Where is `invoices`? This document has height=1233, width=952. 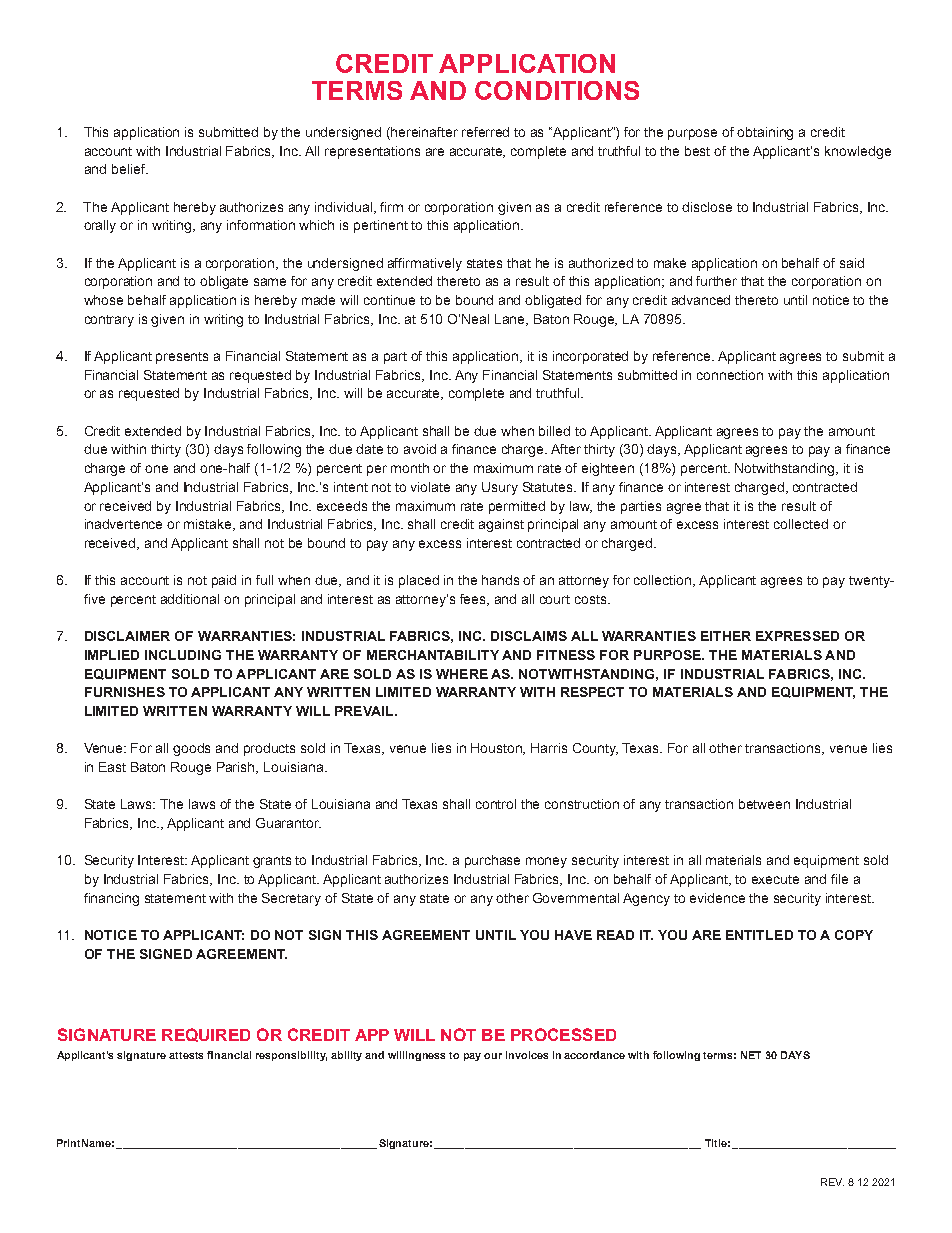 invoices is located at coordinates (527, 1055).
